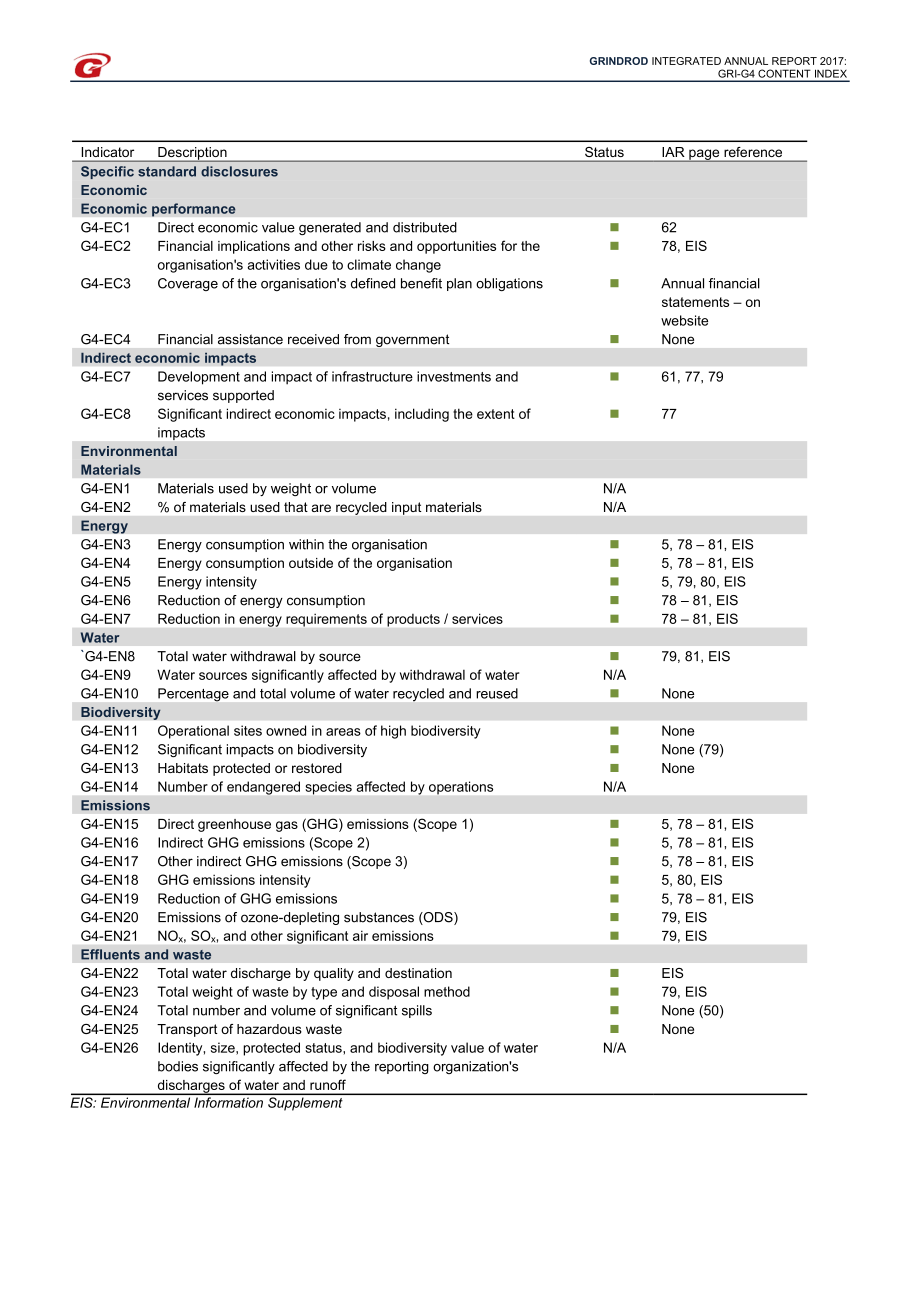  What do you see at coordinates (199, 378) in the screenshot?
I see `Development` at bounding box center [199, 378].
